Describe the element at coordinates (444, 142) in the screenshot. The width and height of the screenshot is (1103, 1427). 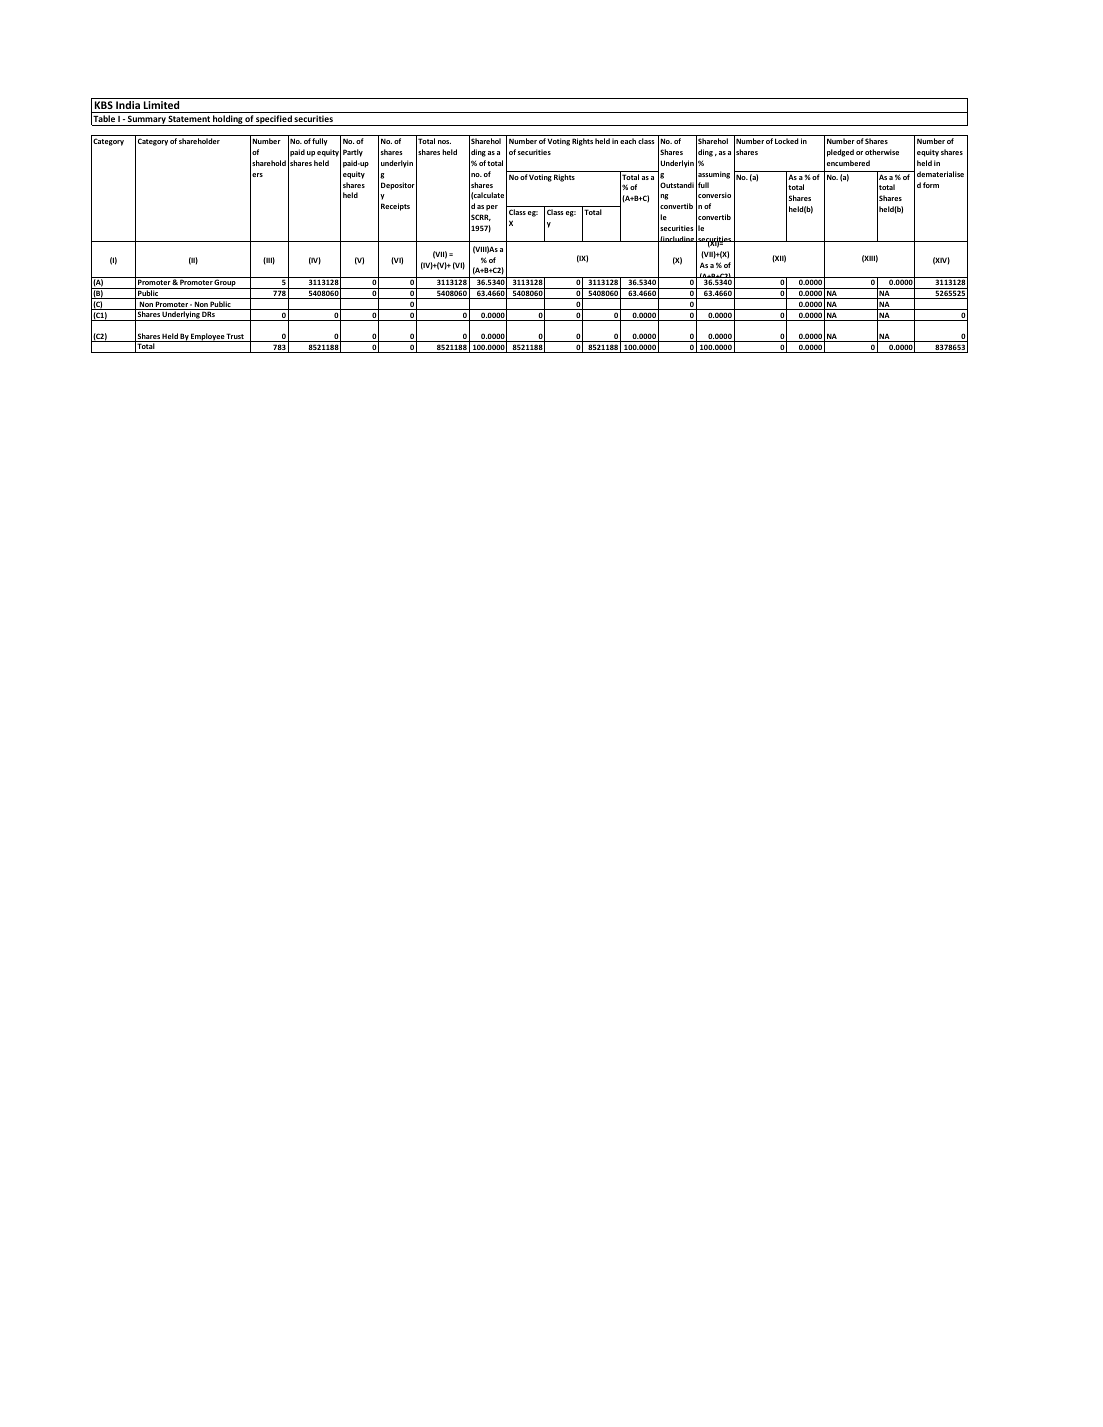
I see `nos` at that location.
